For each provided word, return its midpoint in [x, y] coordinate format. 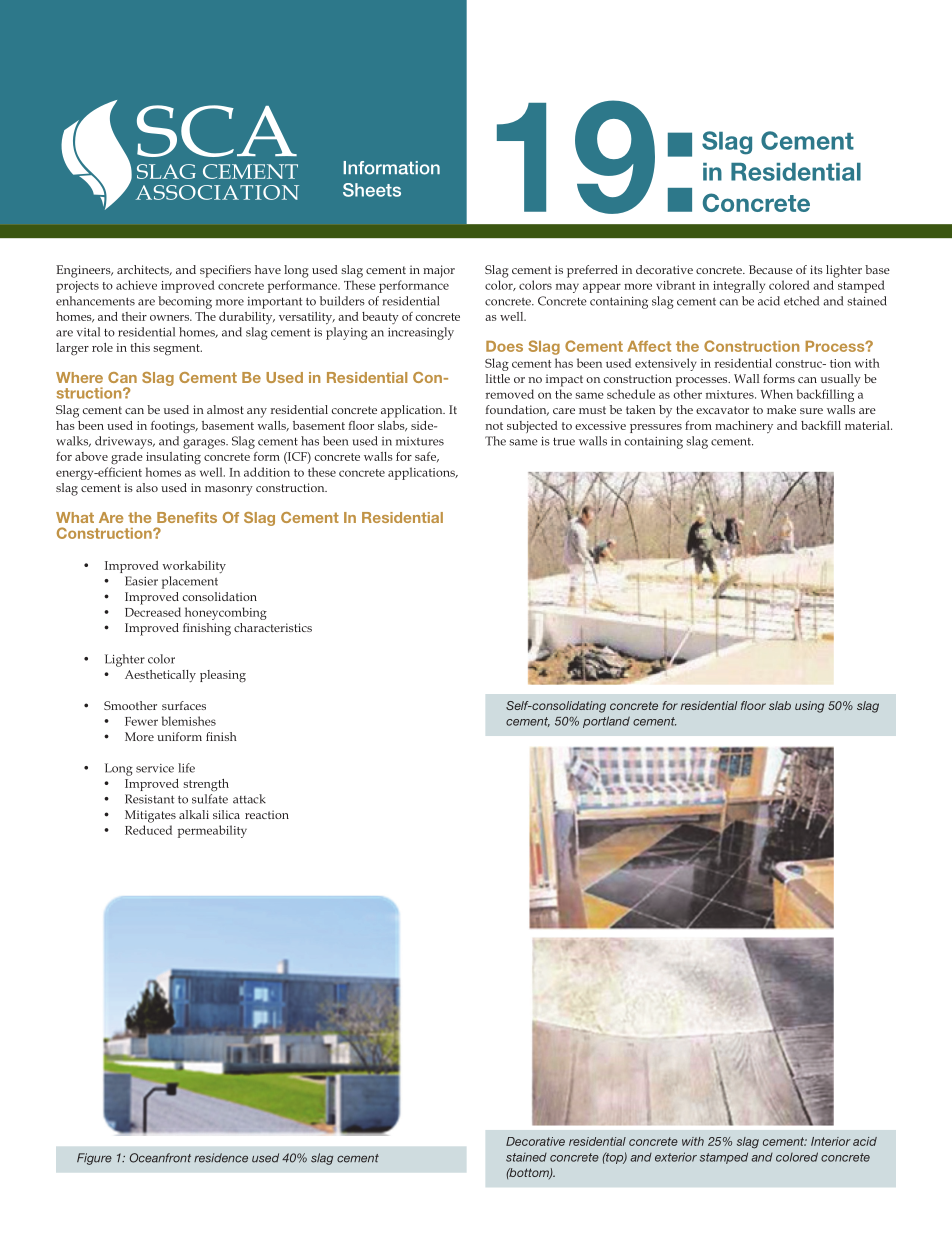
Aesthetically [160, 676]
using [809, 707]
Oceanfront [160, 1158]
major [439, 271]
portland [606, 722]
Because [771, 269]
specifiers [225, 271]
